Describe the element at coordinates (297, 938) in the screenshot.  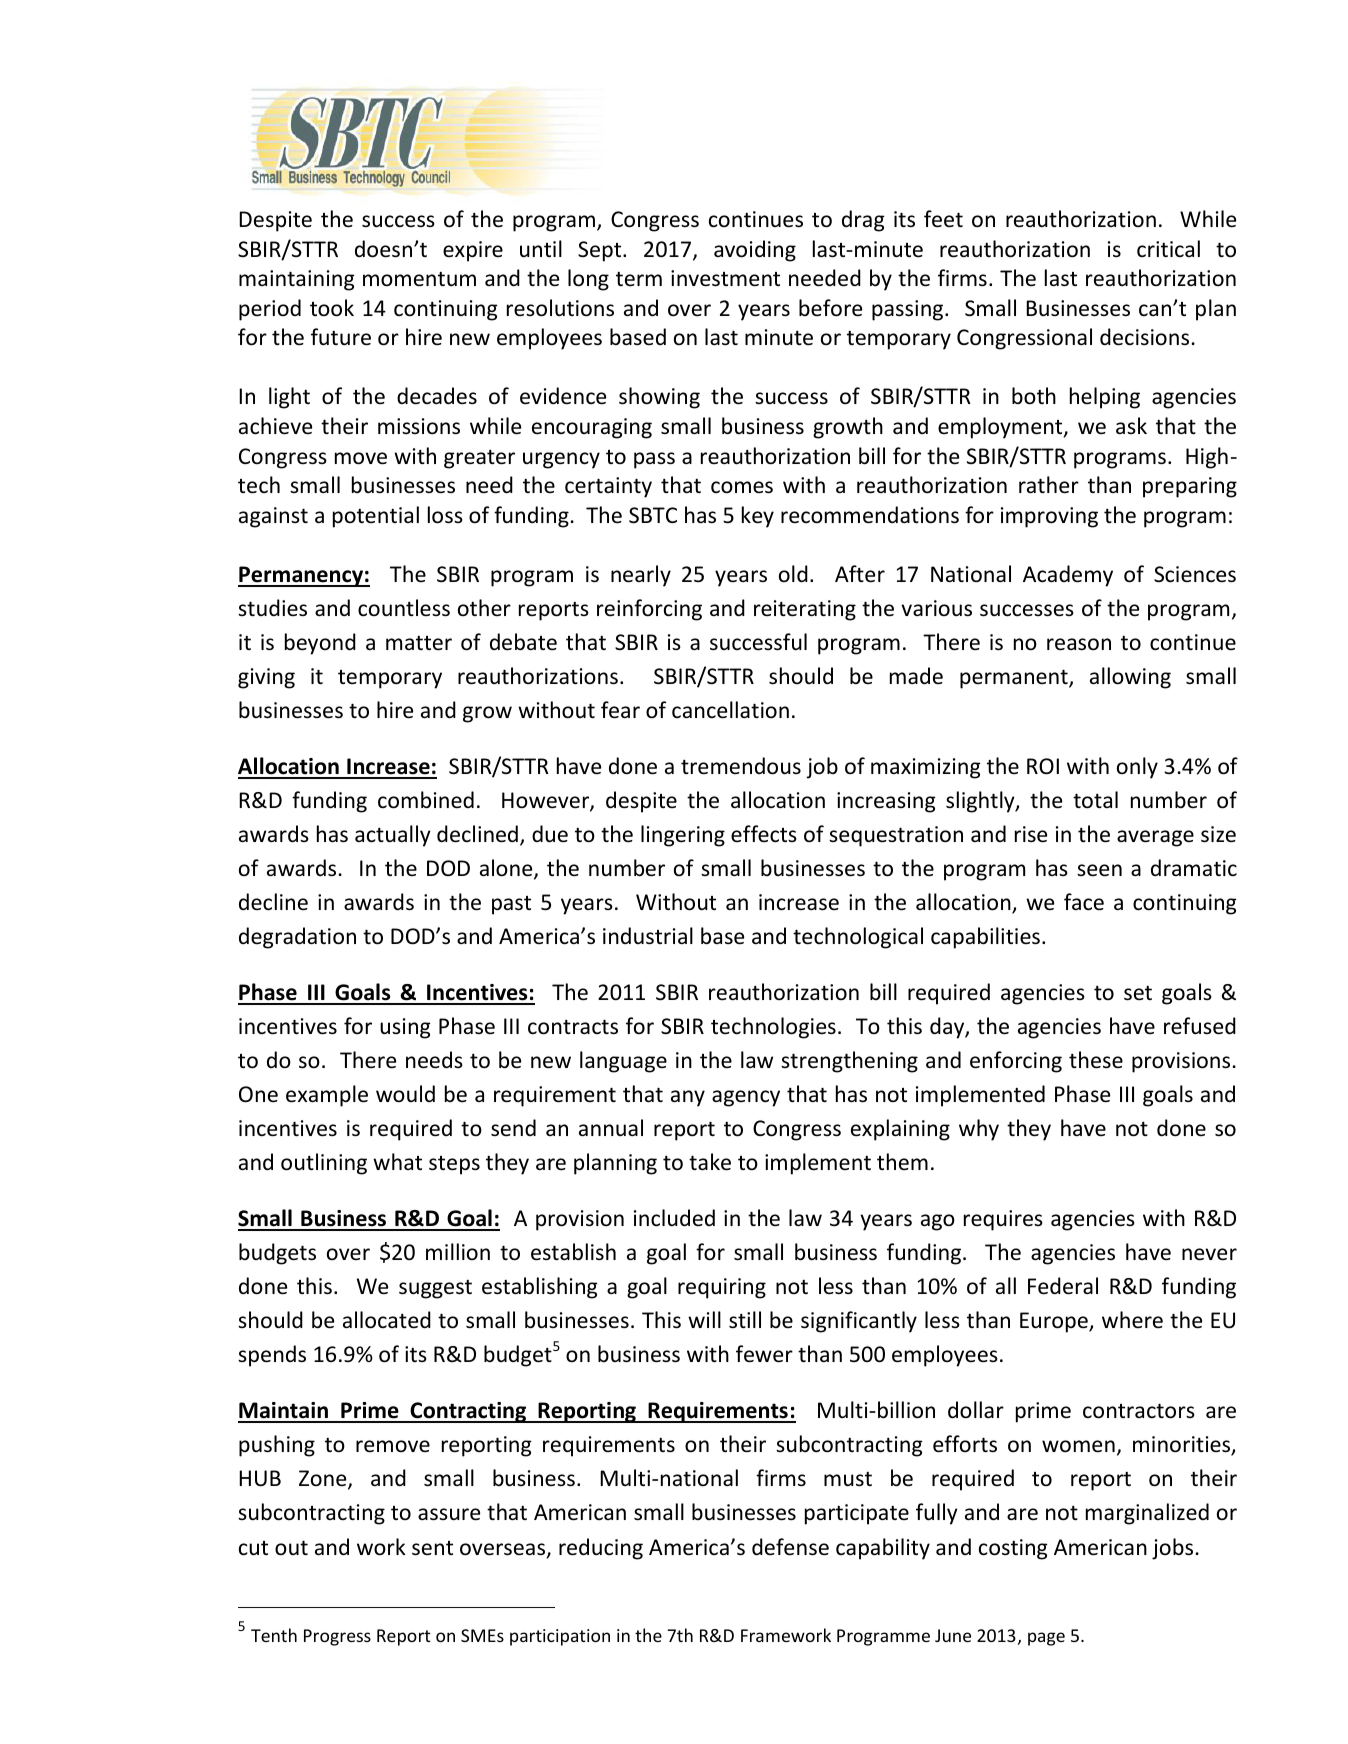
I see `degradation` at that location.
